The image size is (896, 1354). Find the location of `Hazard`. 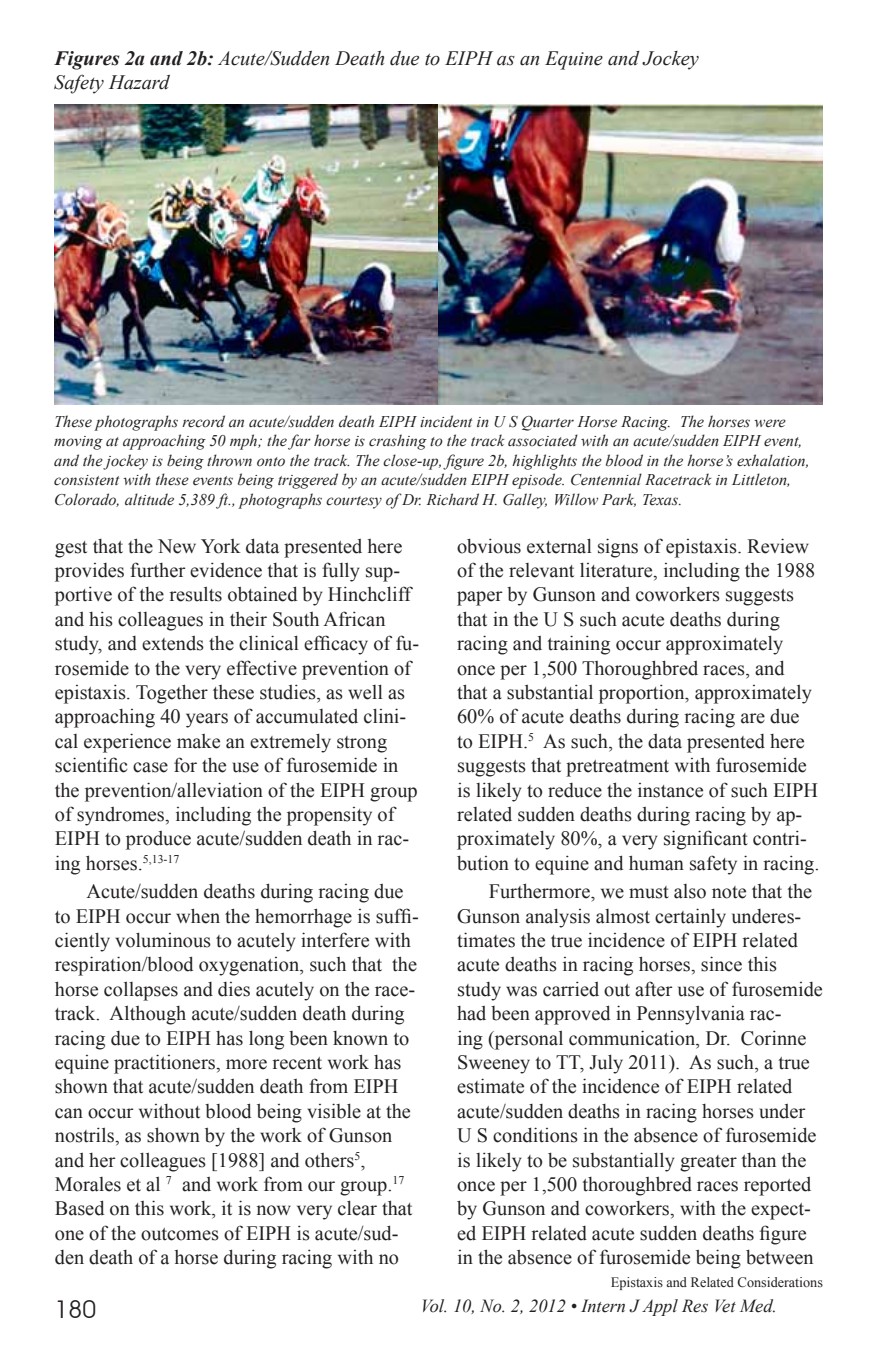

Hazard is located at coordinates (139, 82).
